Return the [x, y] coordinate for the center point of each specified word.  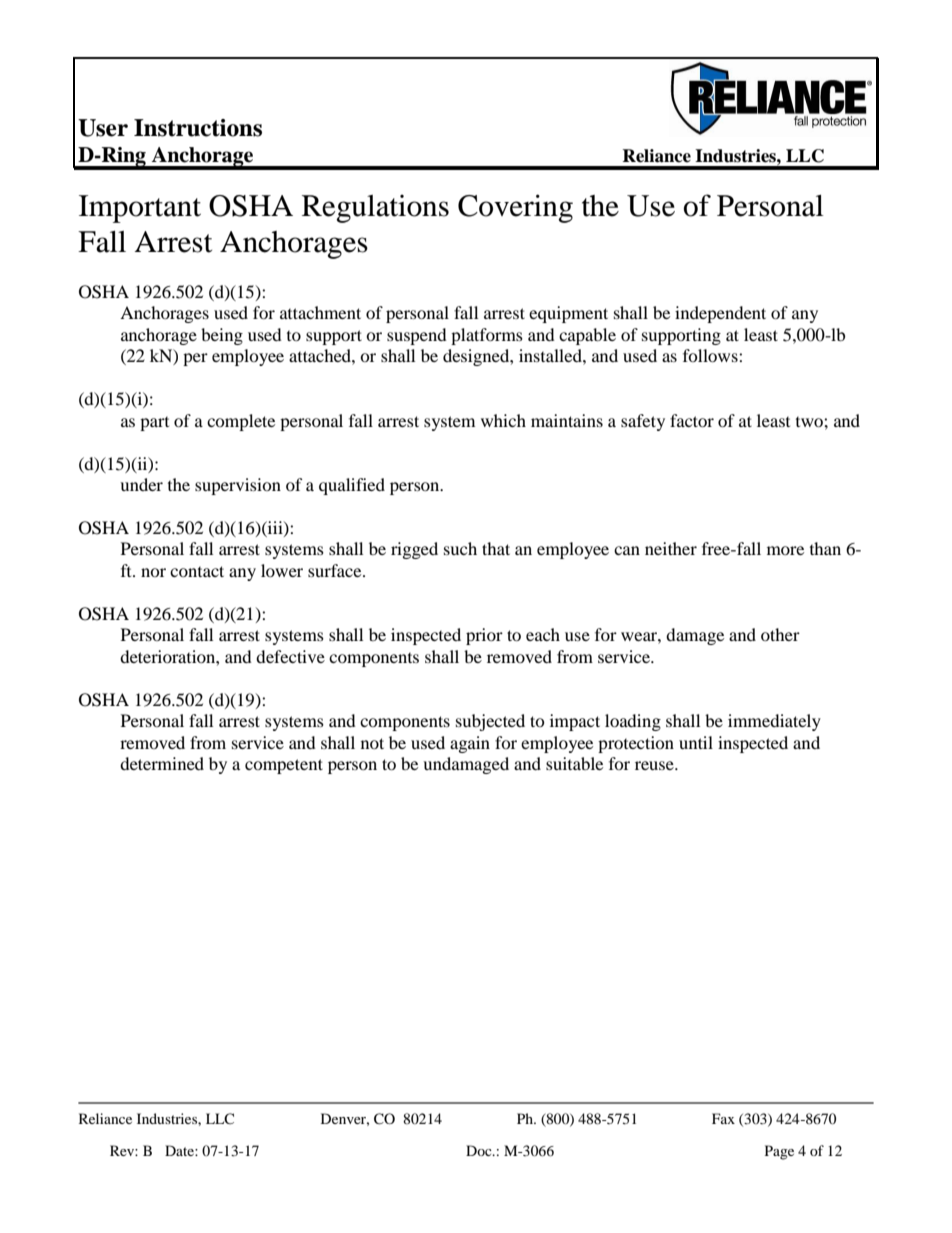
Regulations [375, 208]
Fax [723, 1118]
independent [720, 314]
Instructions [198, 128]
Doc [480, 1150]
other [780, 634]
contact [197, 571]
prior [484, 636]
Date [180, 1150]
